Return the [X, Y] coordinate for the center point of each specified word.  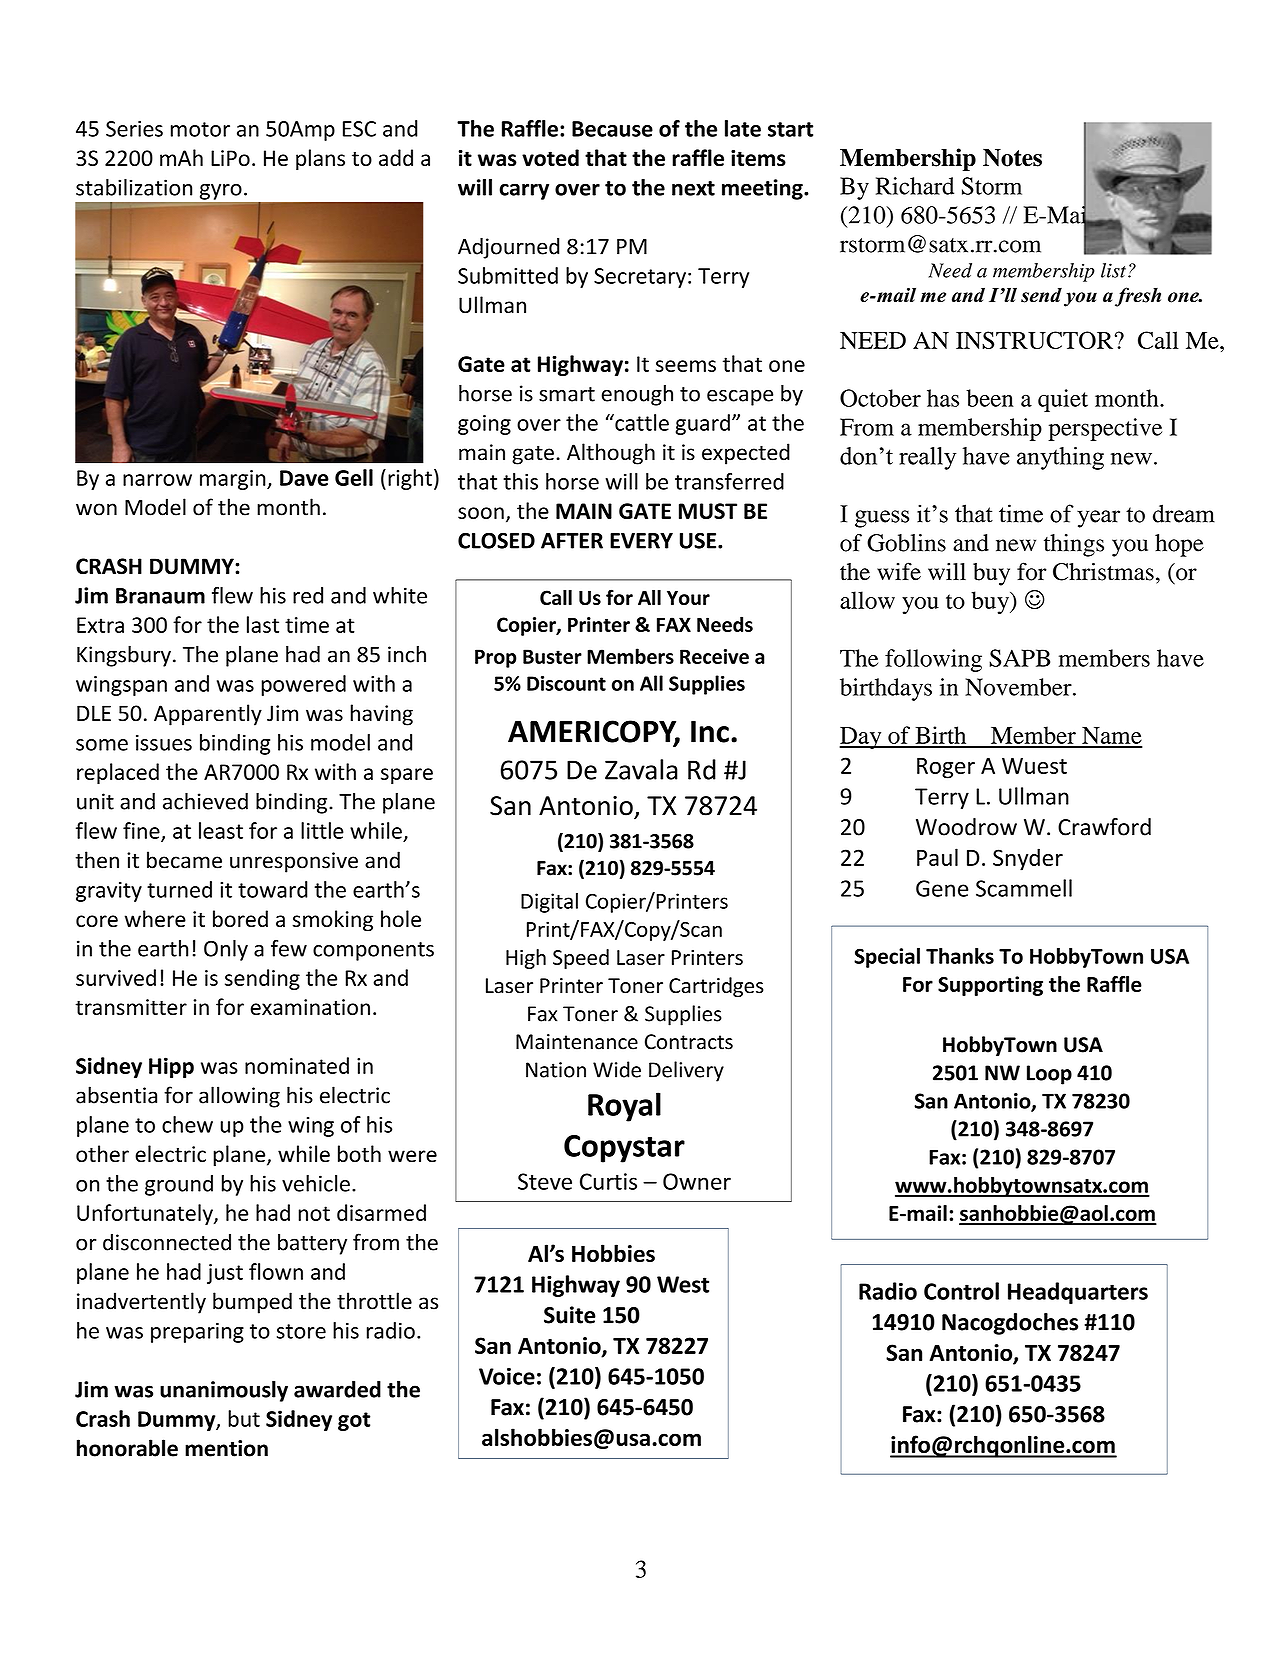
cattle [641, 422]
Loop [1049, 1075]
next [693, 188]
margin [234, 480]
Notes [1012, 158]
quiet [1063, 400]
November [1019, 687]
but [244, 1418]
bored [240, 918]
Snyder [1028, 859]
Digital [549, 903]
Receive [714, 656]
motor [200, 129]
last [263, 624]
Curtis [608, 1181]
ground [179, 1185]
